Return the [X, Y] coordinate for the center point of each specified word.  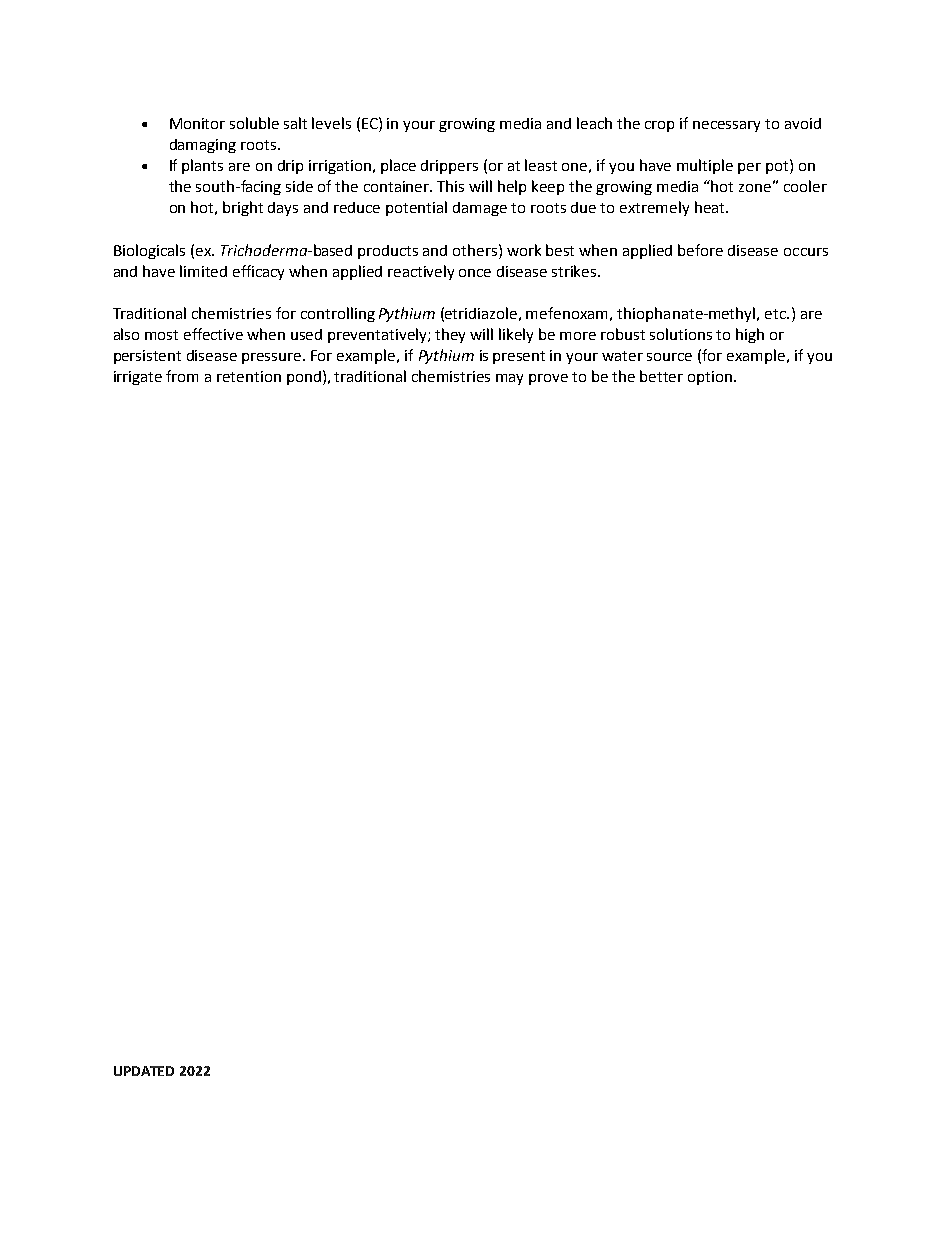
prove [548, 379]
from [182, 376]
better [661, 376]
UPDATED [144, 1071]
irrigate [138, 378]
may [509, 379]
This [450, 186]
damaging [203, 146]
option [711, 378]
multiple [705, 166]
